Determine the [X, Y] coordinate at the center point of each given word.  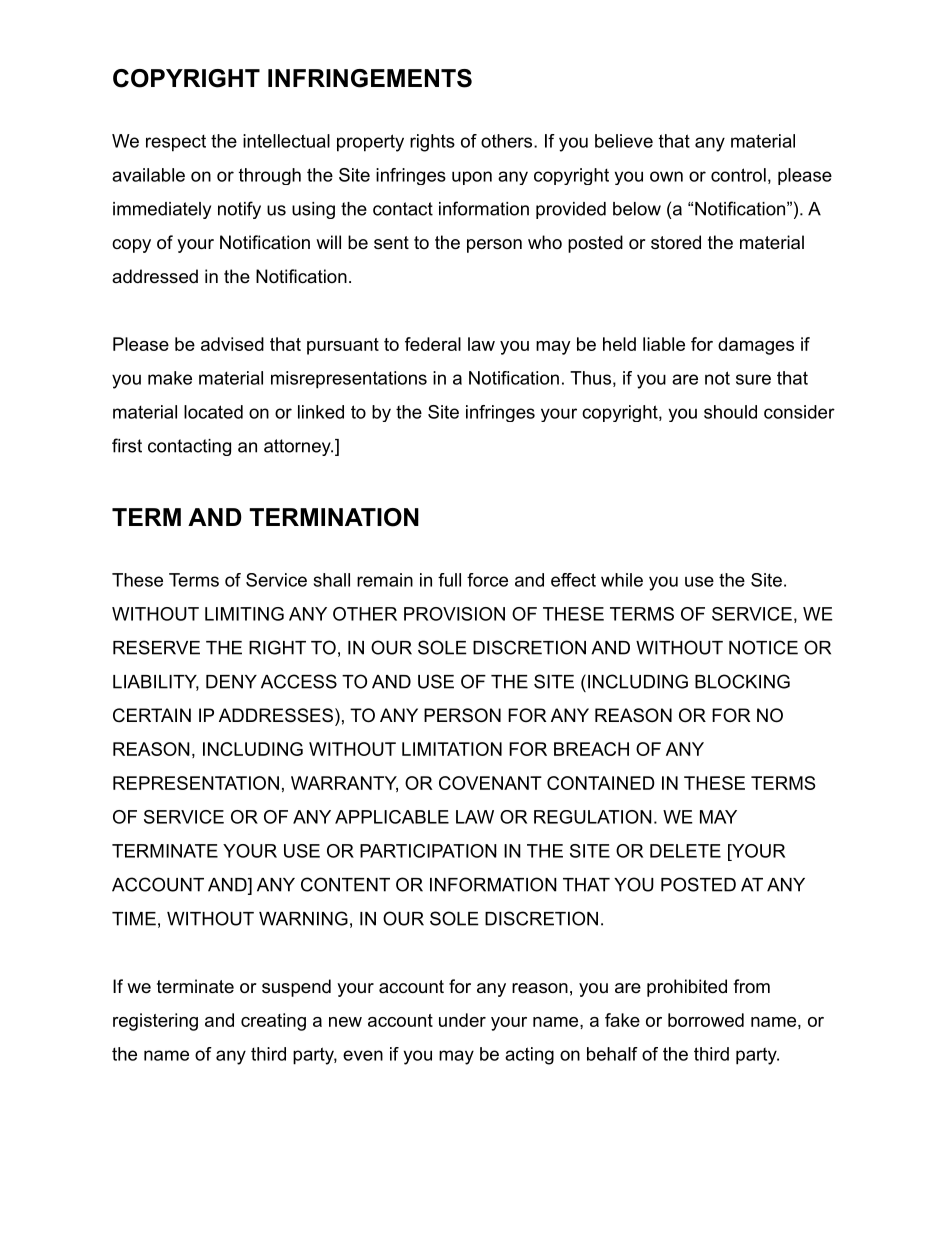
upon [472, 178]
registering [155, 1022]
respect [176, 143]
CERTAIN [152, 715]
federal [433, 344]
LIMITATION [452, 749]
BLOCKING [742, 681]
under [462, 1020]
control [738, 175]
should [730, 412]
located [213, 412]
